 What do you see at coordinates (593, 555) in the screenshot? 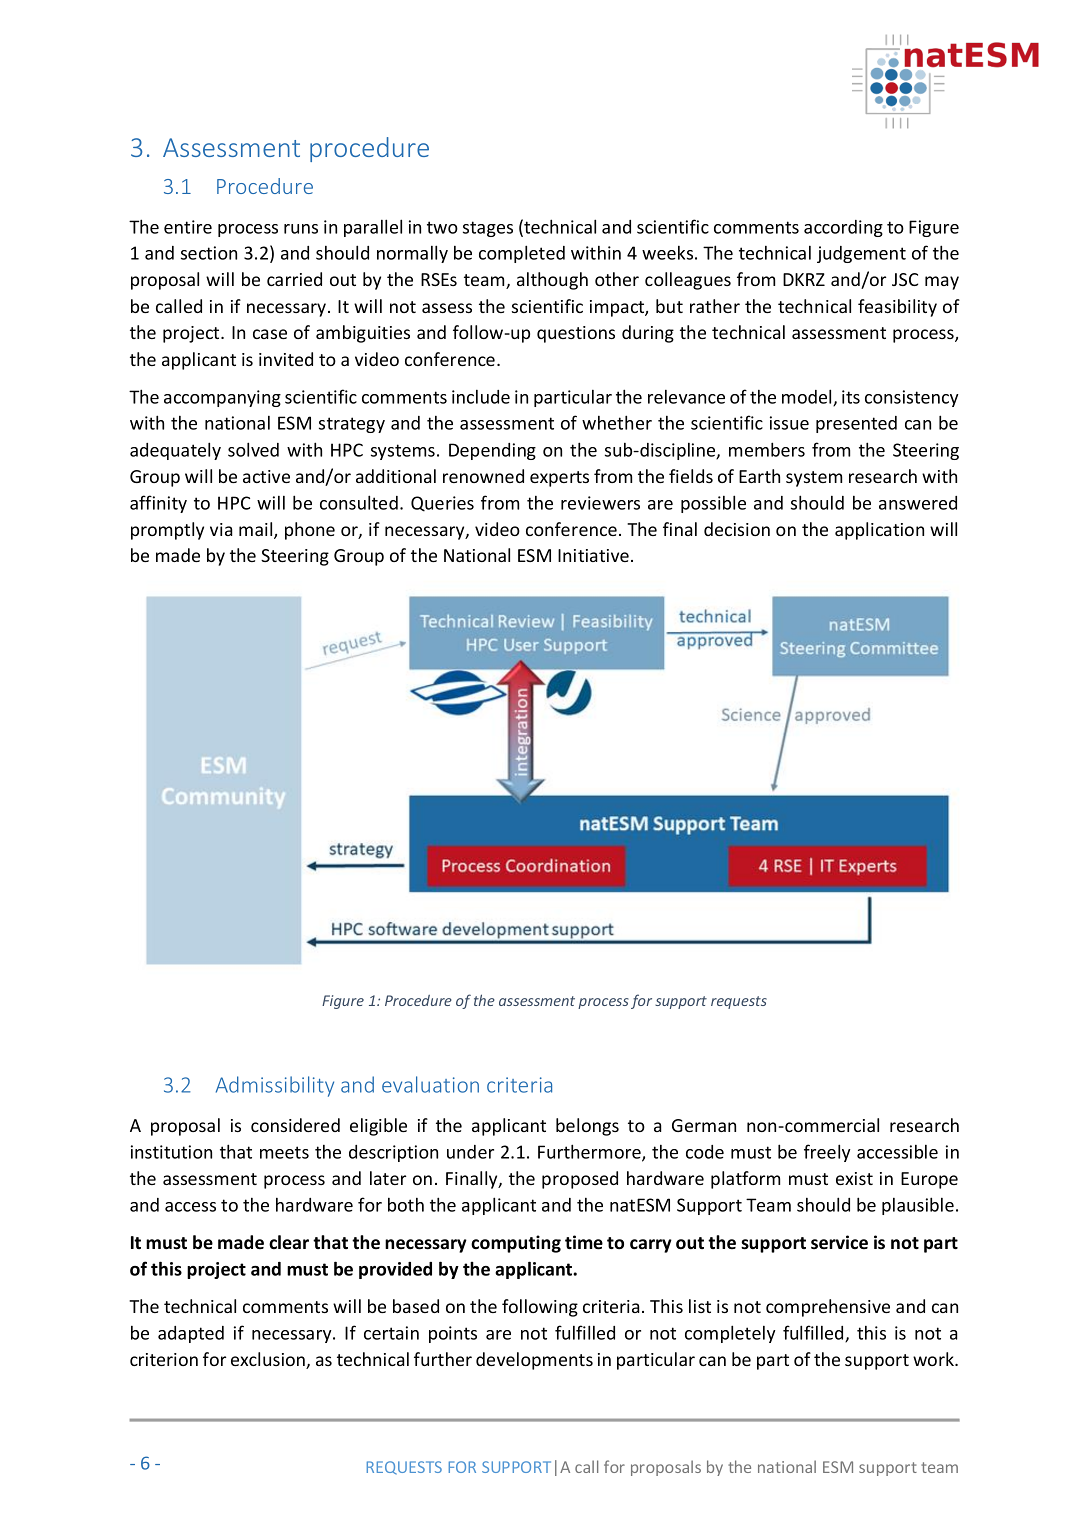
I see `Initiative` at bounding box center [593, 555].
